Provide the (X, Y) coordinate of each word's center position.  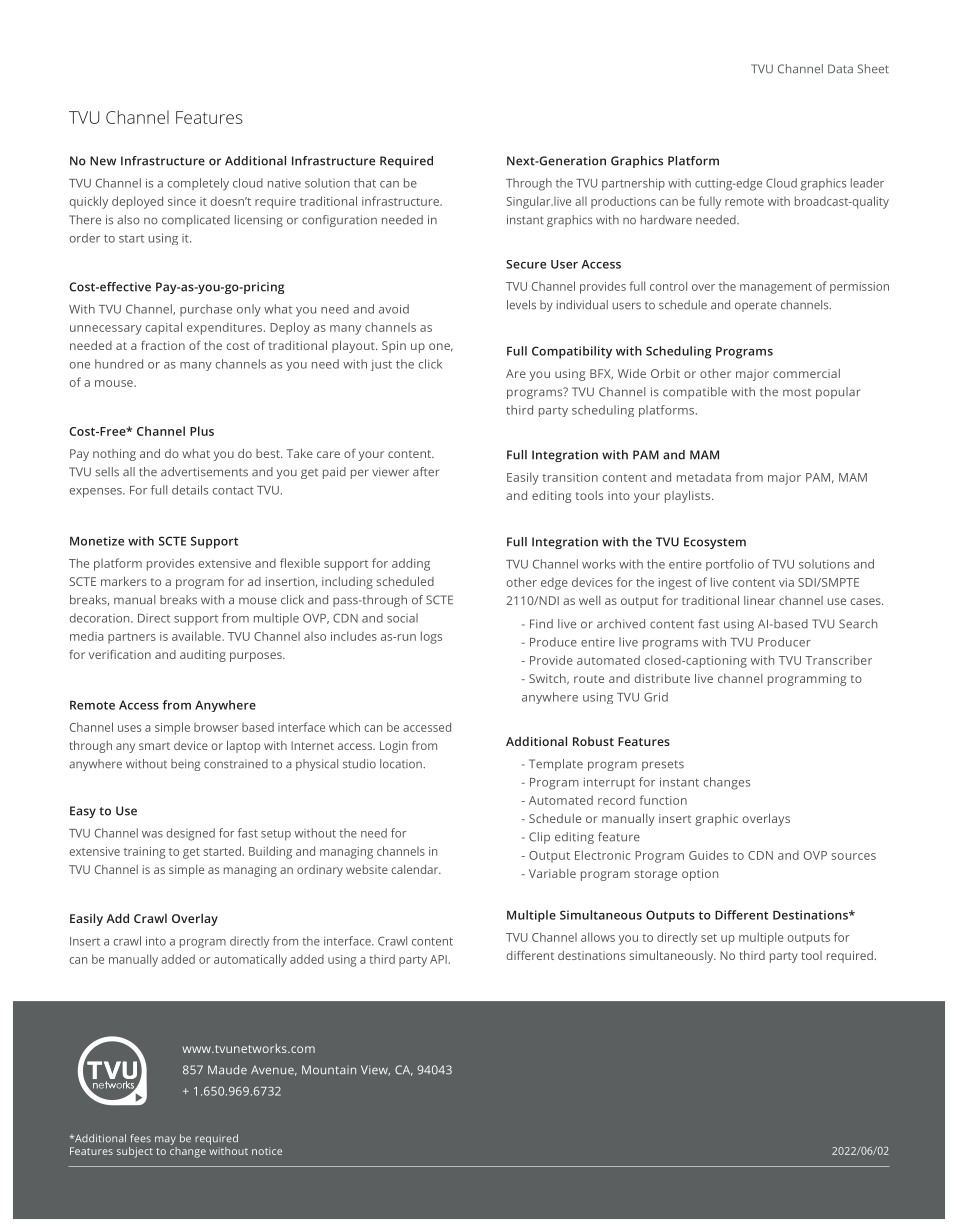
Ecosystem (715, 543)
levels (521, 305)
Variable (552, 873)
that (365, 183)
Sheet (873, 69)
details (190, 490)
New (103, 161)
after (426, 472)
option (700, 875)
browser (216, 727)
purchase (206, 310)
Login (394, 747)
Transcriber (838, 660)
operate (756, 306)
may (165, 1140)
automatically (250, 960)
